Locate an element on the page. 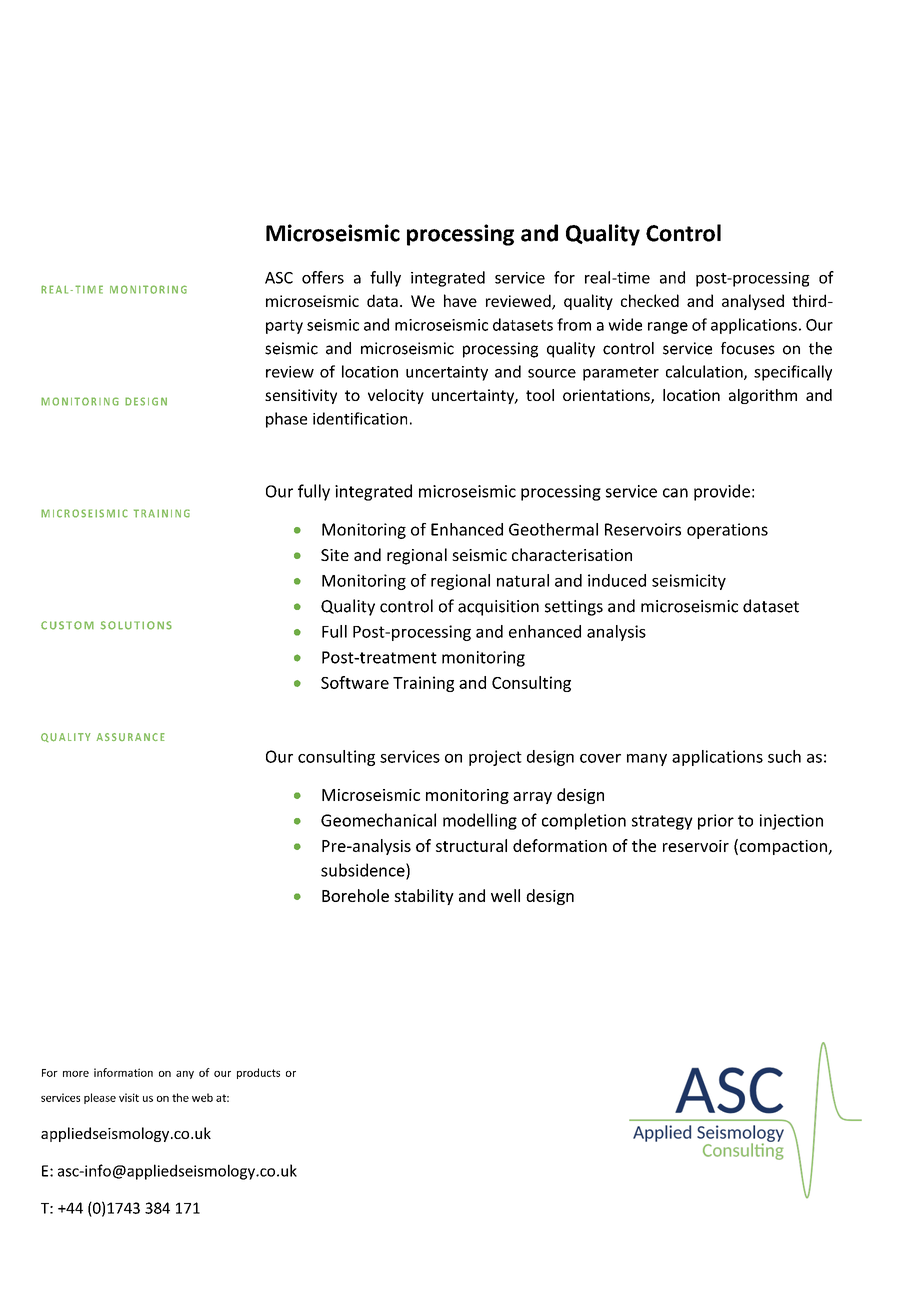  visit is located at coordinates (129, 1097).
